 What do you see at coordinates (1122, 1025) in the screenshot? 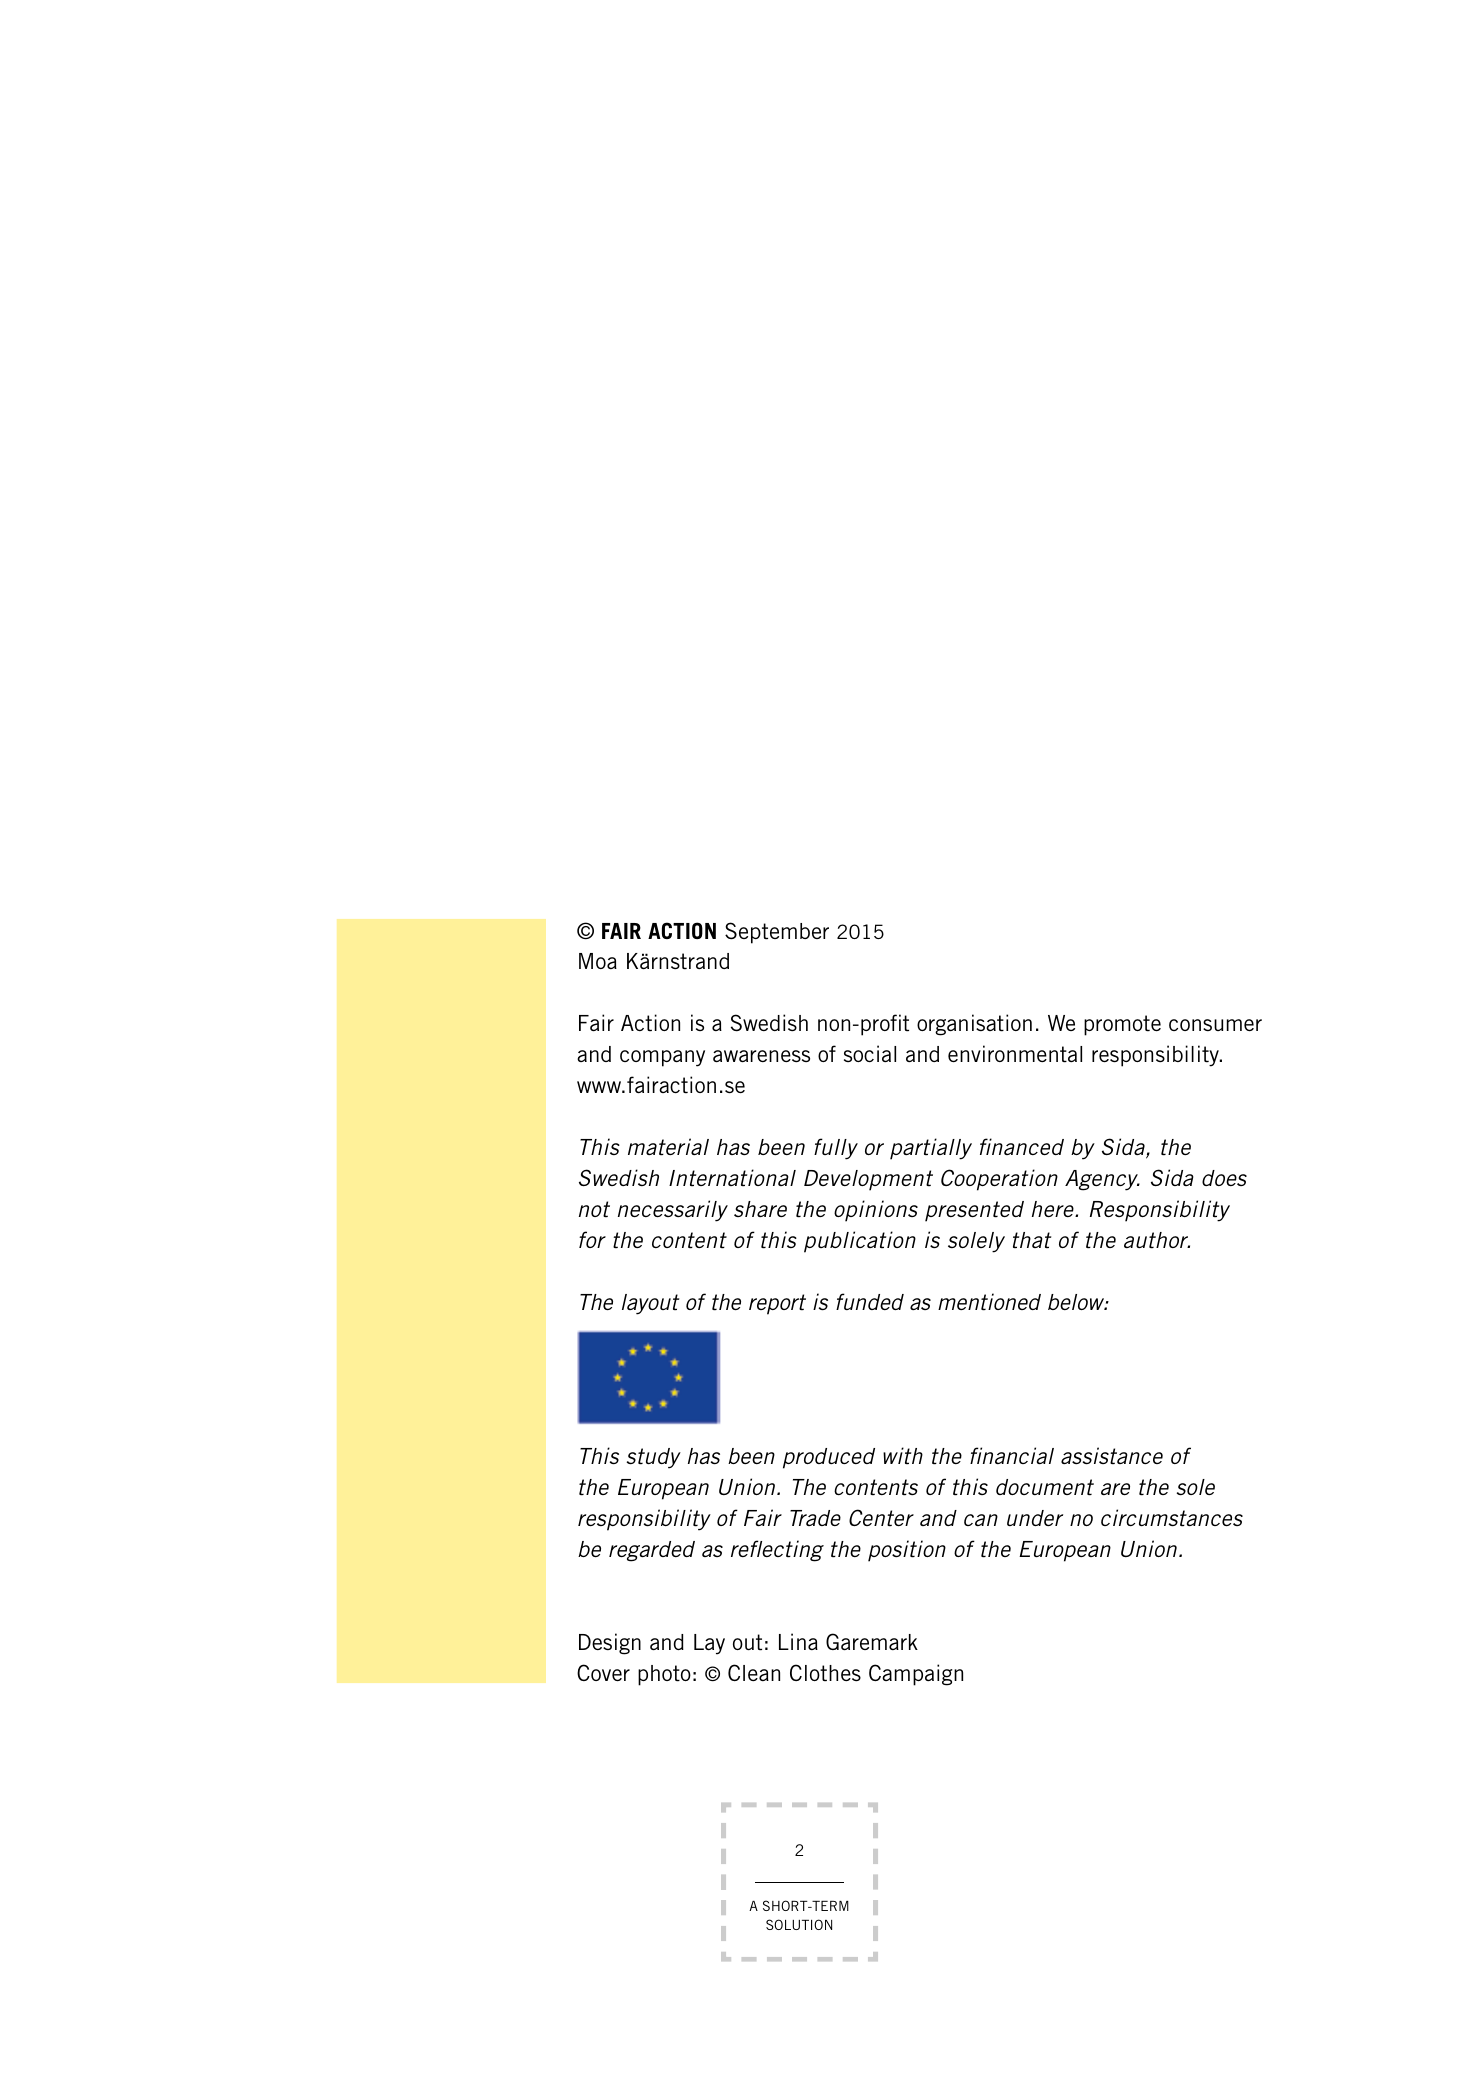
I see `promote` at bounding box center [1122, 1025].
